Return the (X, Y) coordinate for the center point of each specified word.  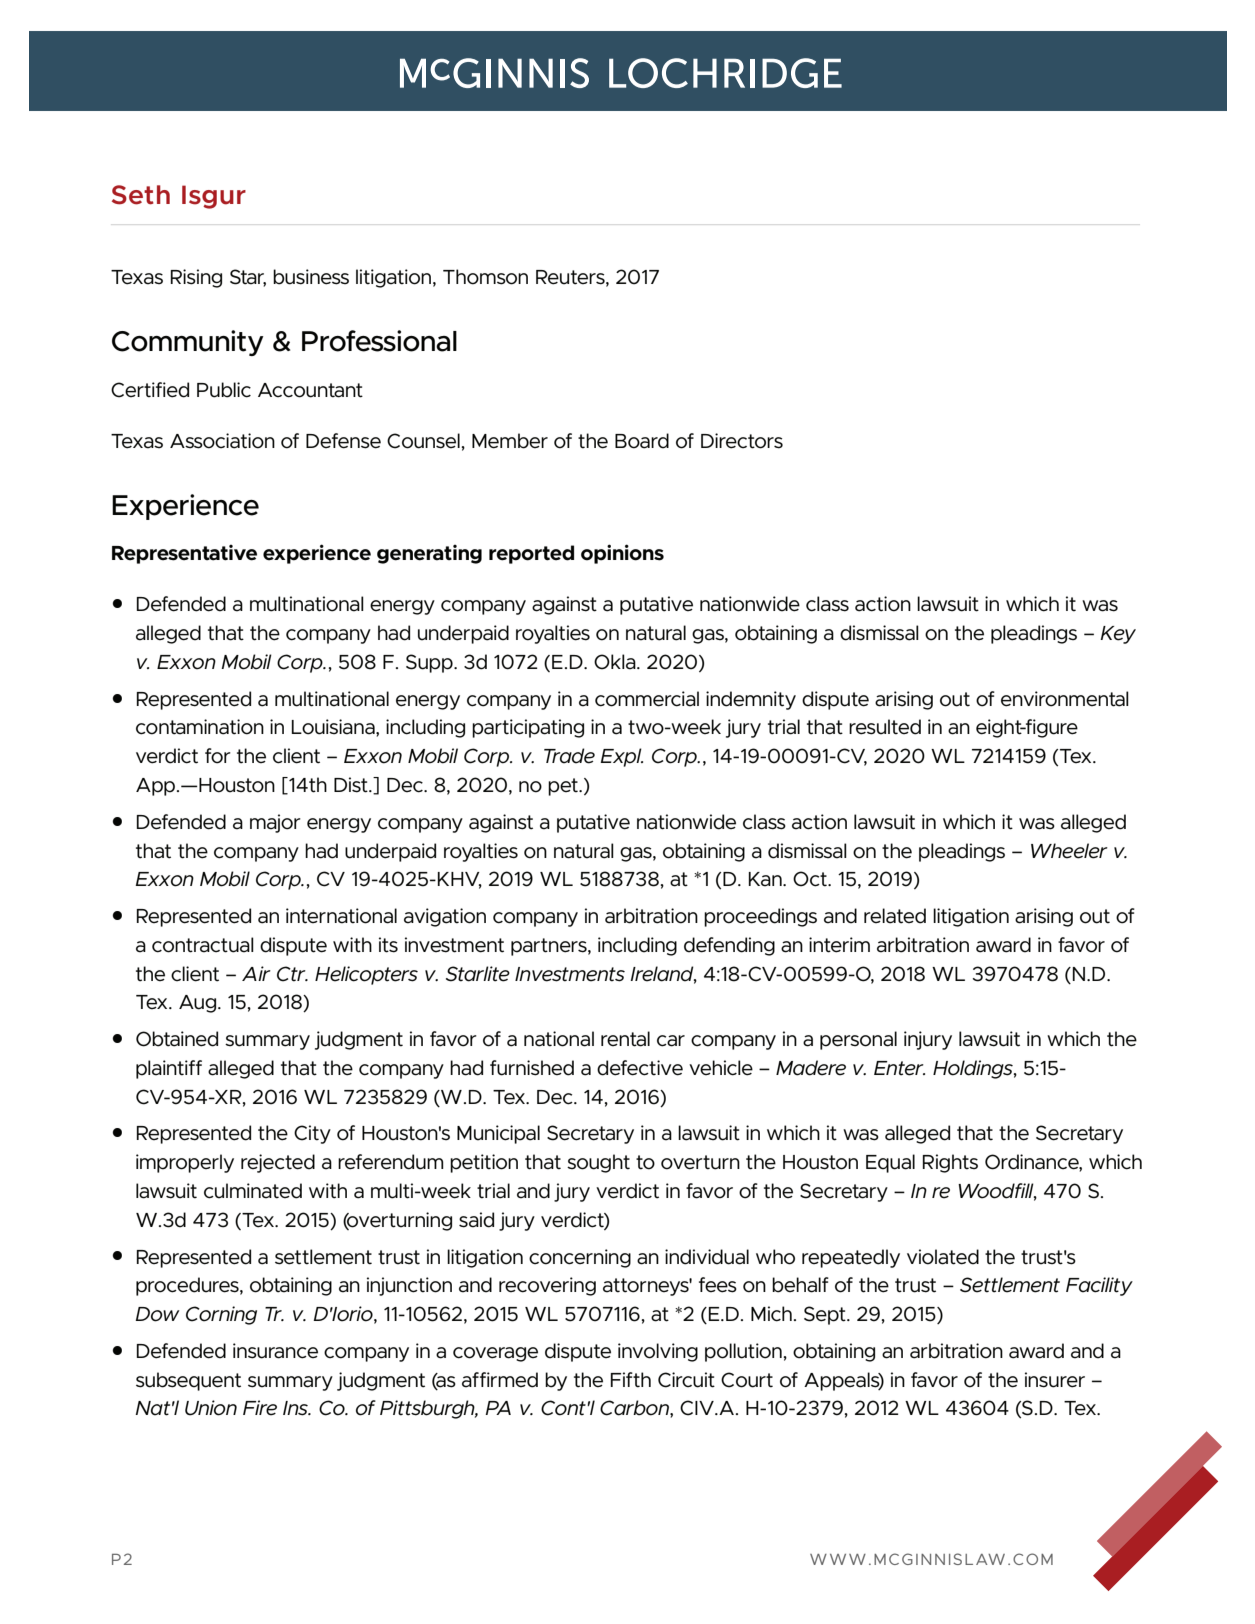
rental (625, 1039)
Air (256, 973)
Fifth (631, 1380)
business (311, 277)
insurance (275, 1351)
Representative (184, 554)
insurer (1055, 1380)
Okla (616, 662)
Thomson (485, 277)
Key (1118, 635)
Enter (899, 1068)
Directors (742, 441)
